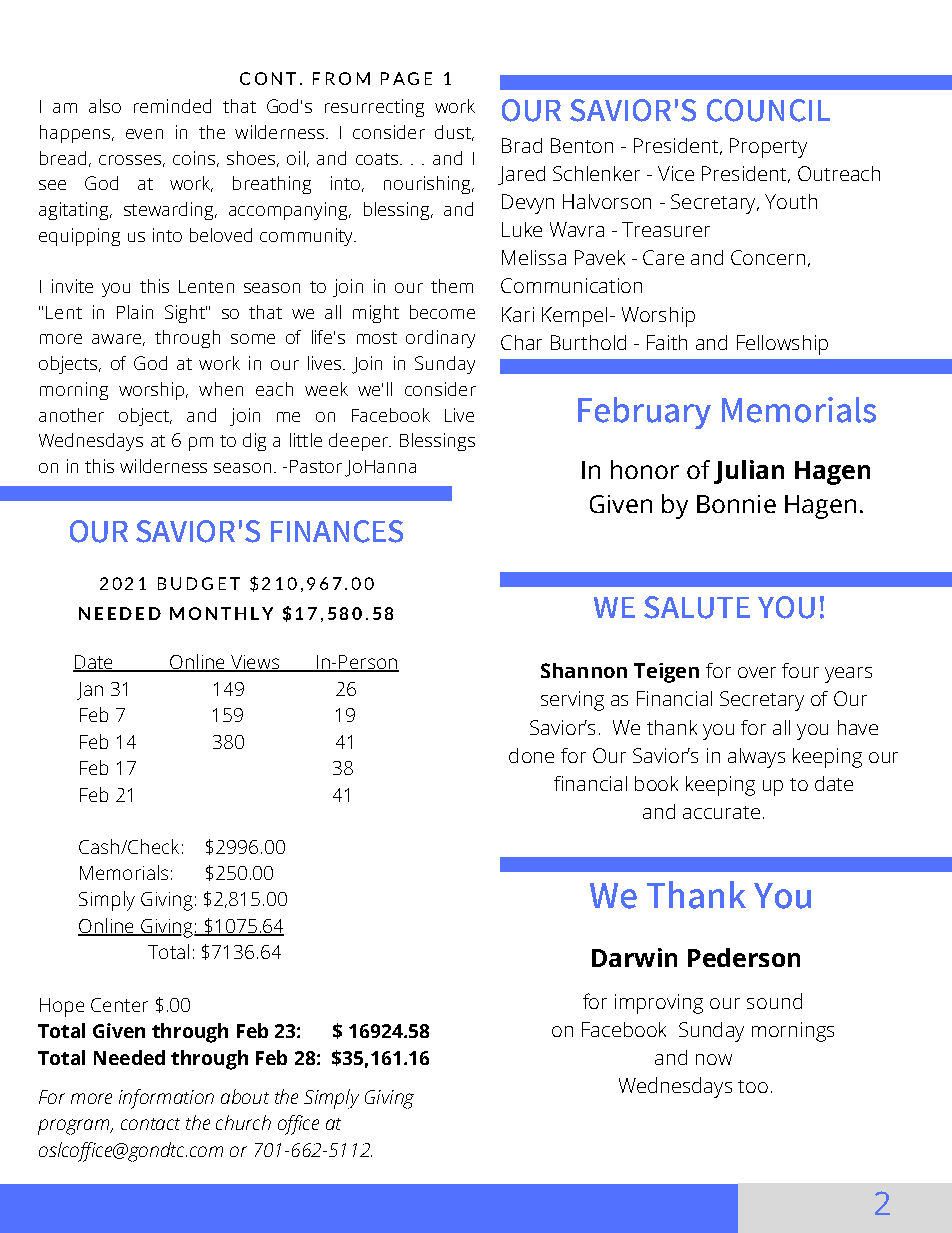  Describe the element at coordinates (221, 613) in the screenshot. I see `MONTHLY` at that location.
